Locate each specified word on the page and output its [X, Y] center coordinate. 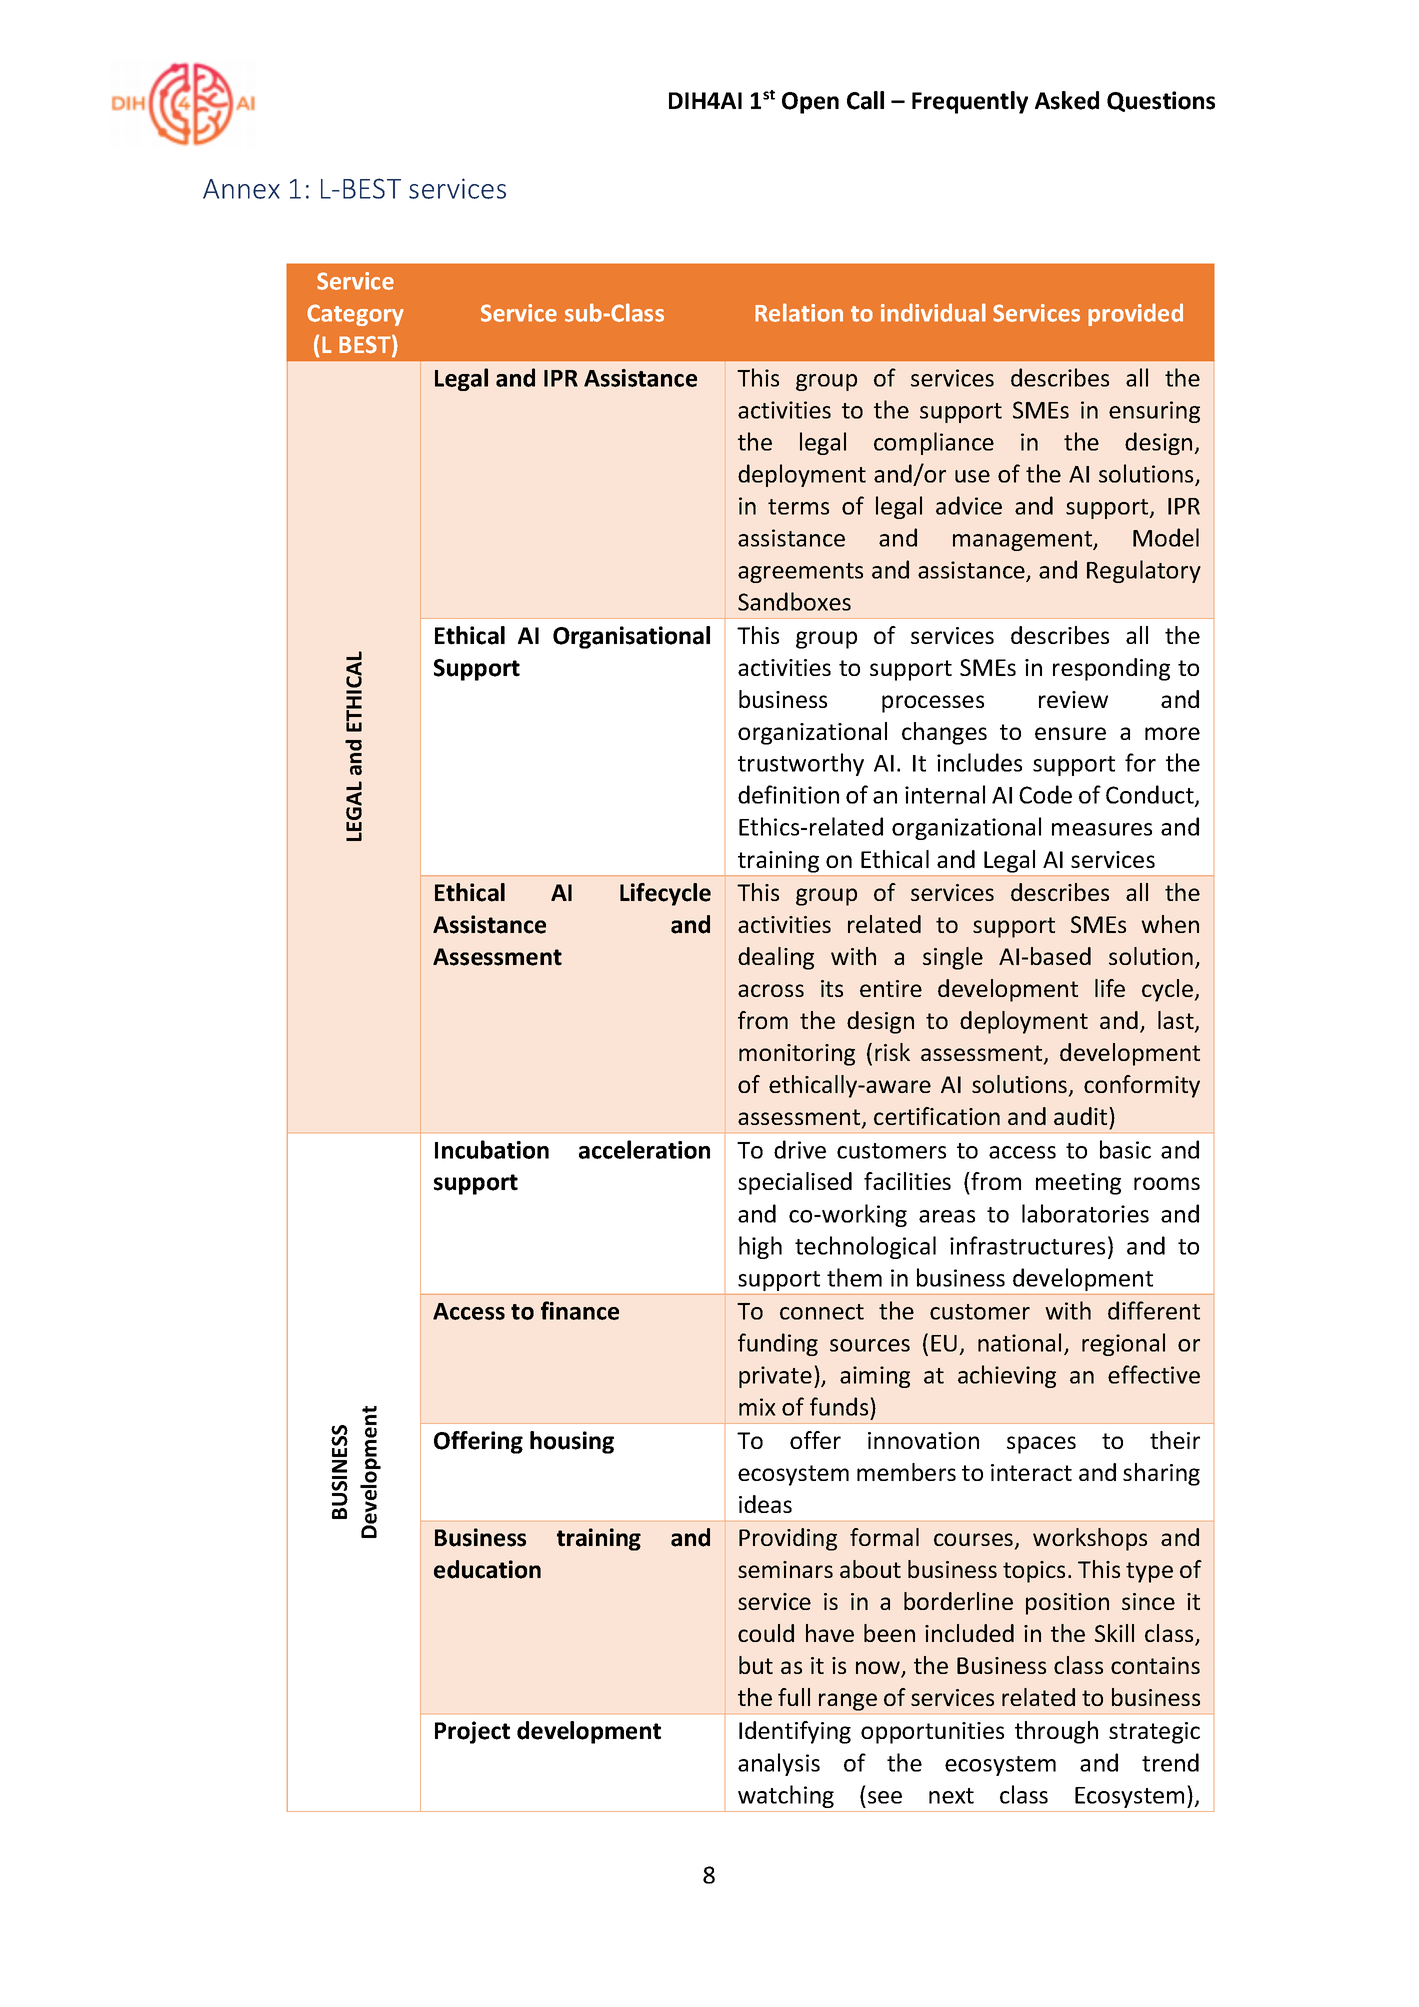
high [760, 1247]
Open [810, 103]
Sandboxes [794, 601]
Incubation [492, 1149]
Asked [1067, 100]
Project [472, 1732]
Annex [241, 189]
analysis [779, 1764]
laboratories [1085, 1213]
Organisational [631, 637]
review [1073, 699]
